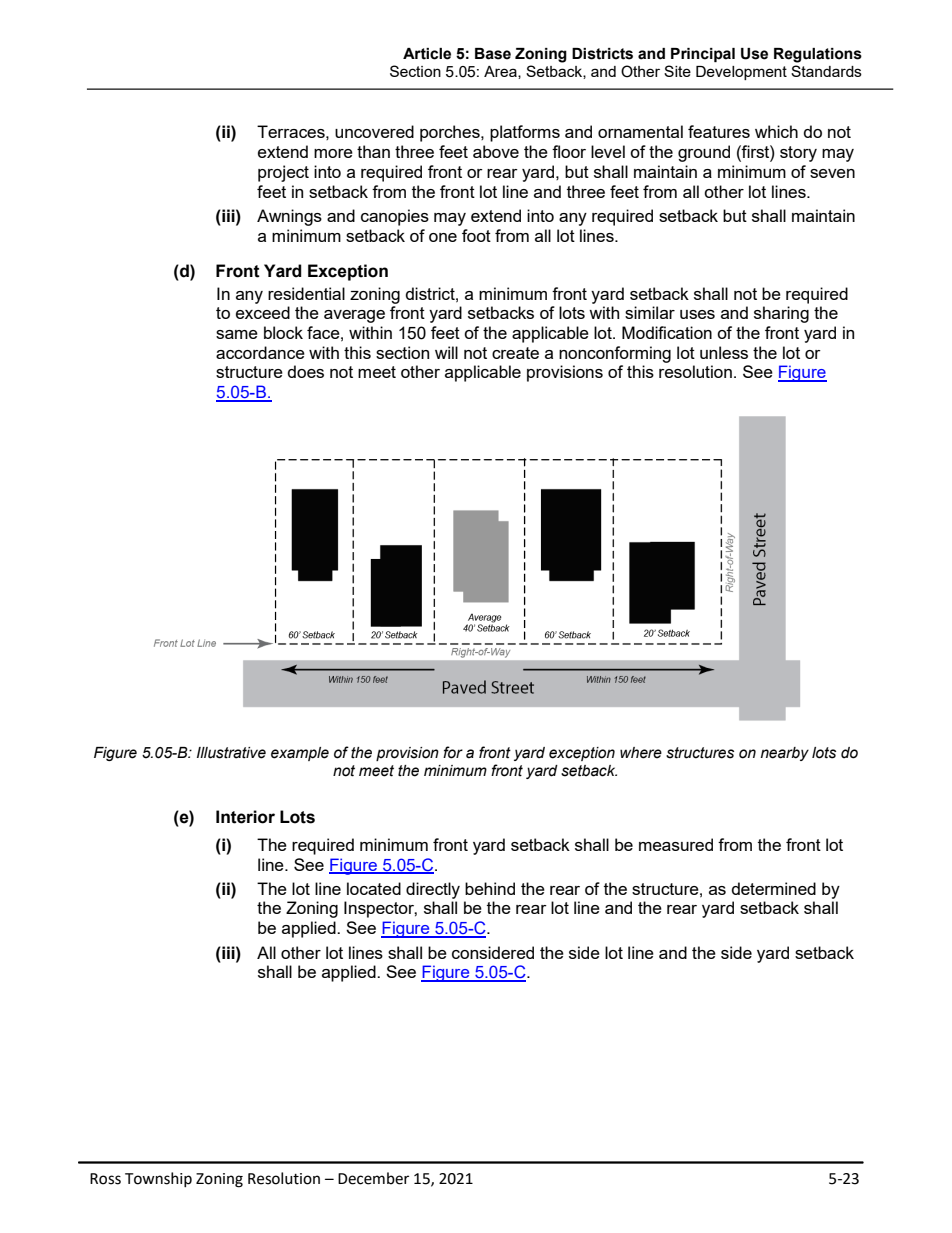  Describe the element at coordinates (774, 888) in the screenshot. I see `determined` at that location.
